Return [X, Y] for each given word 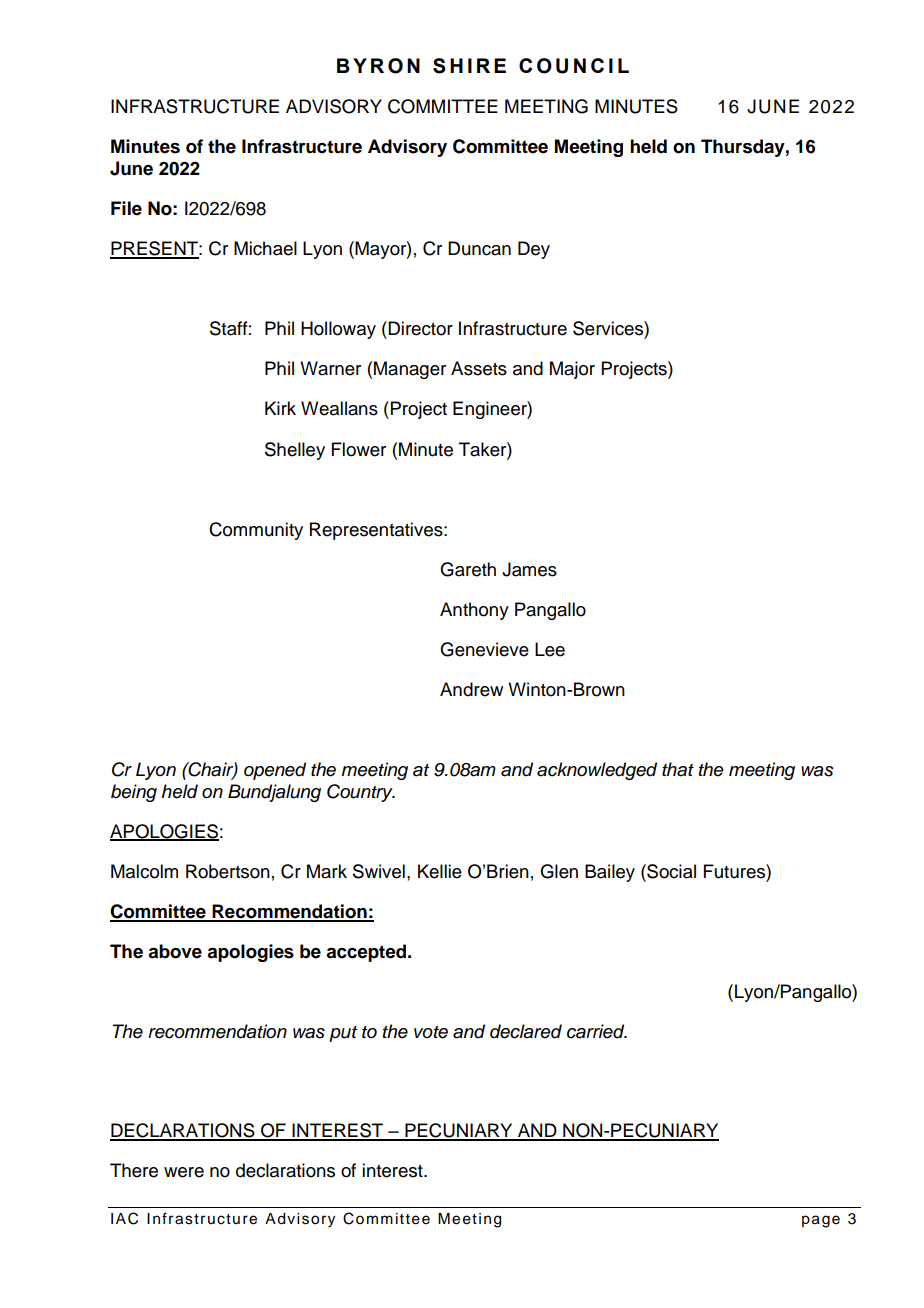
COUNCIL [574, 66]
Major [572, 370]
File [126, 208]
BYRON [378, 66]
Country [361, 793]
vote [431, 1032]
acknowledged [597, 771]
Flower [359, 449]
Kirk [280, 408]
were [184, 1172]
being [134, 793]
